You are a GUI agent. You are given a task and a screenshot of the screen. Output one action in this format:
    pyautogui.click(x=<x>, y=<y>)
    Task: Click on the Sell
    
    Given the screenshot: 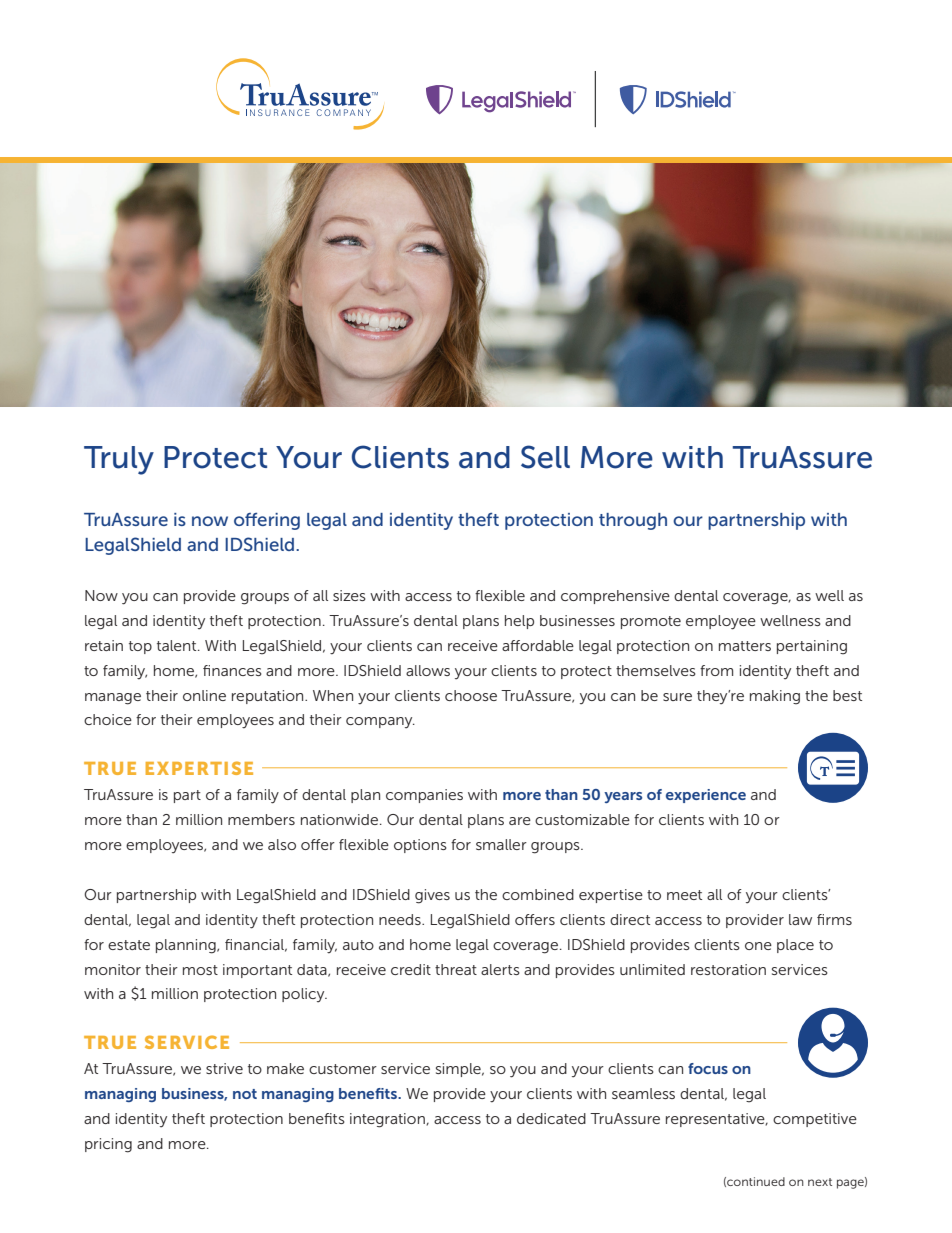 What is the action you would take?
    pyautogui.click(x=545, y=457)
